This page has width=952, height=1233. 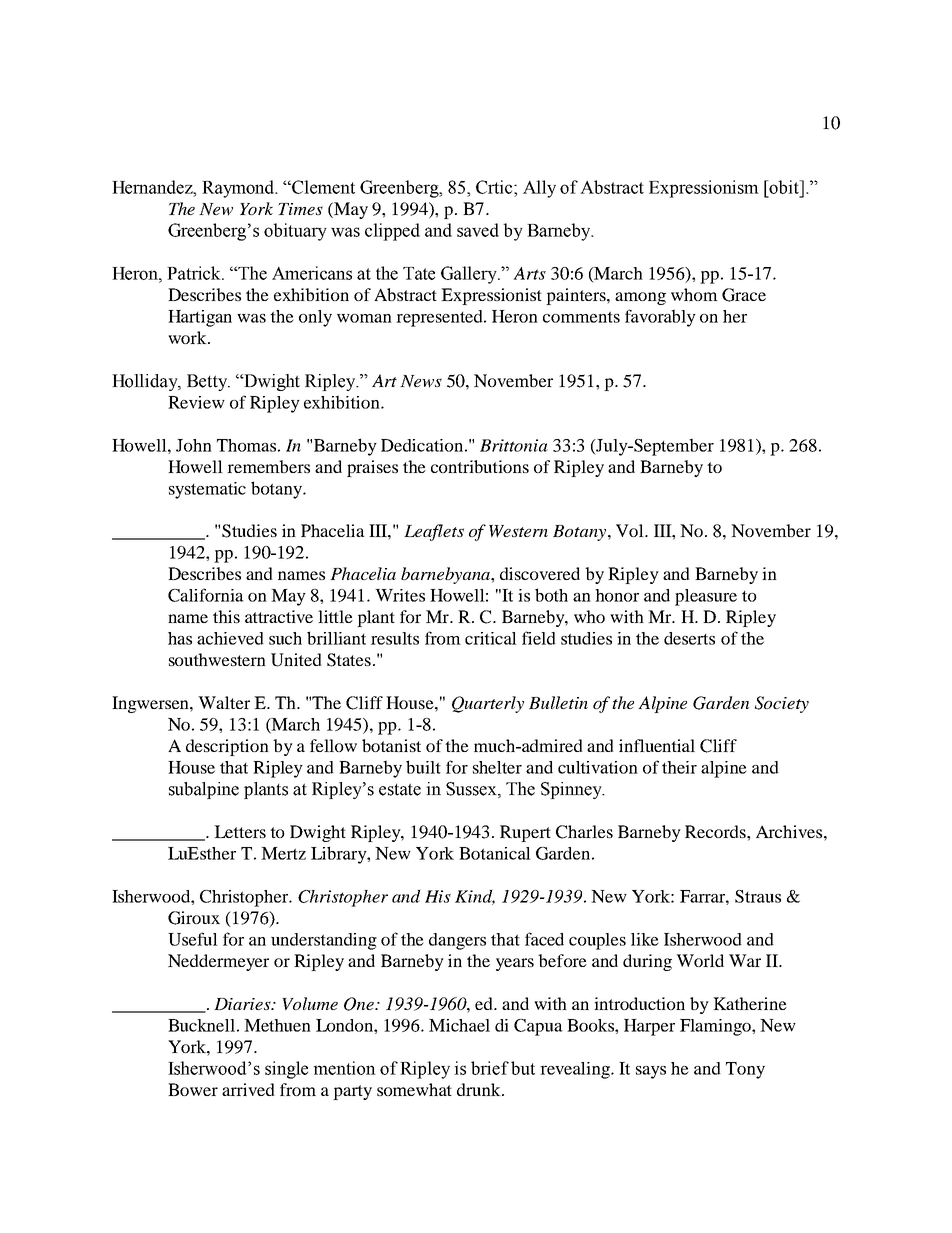 I want to click on Expressionism, so click(x=704, y=189).
